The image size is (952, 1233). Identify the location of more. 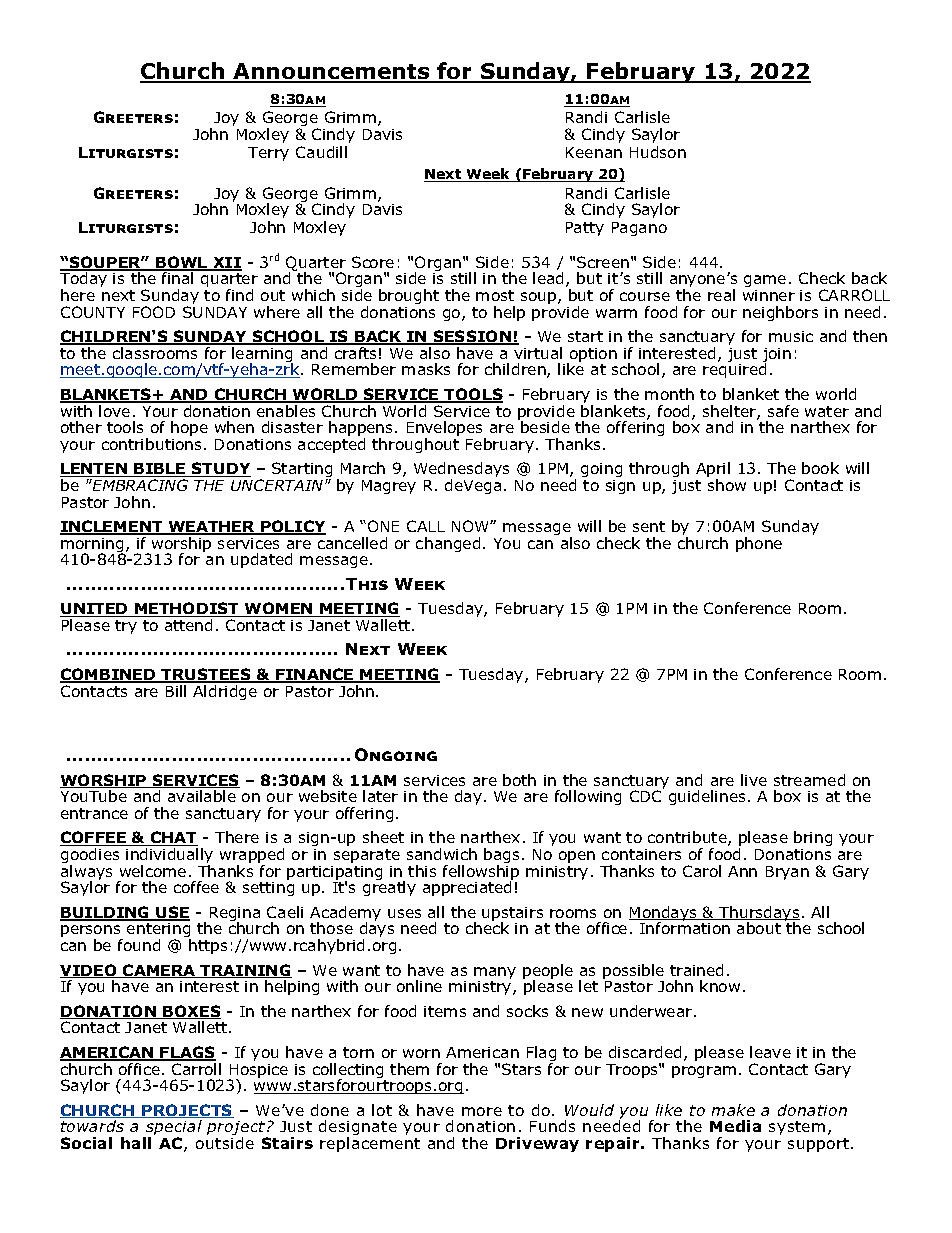
(482, 1111).
